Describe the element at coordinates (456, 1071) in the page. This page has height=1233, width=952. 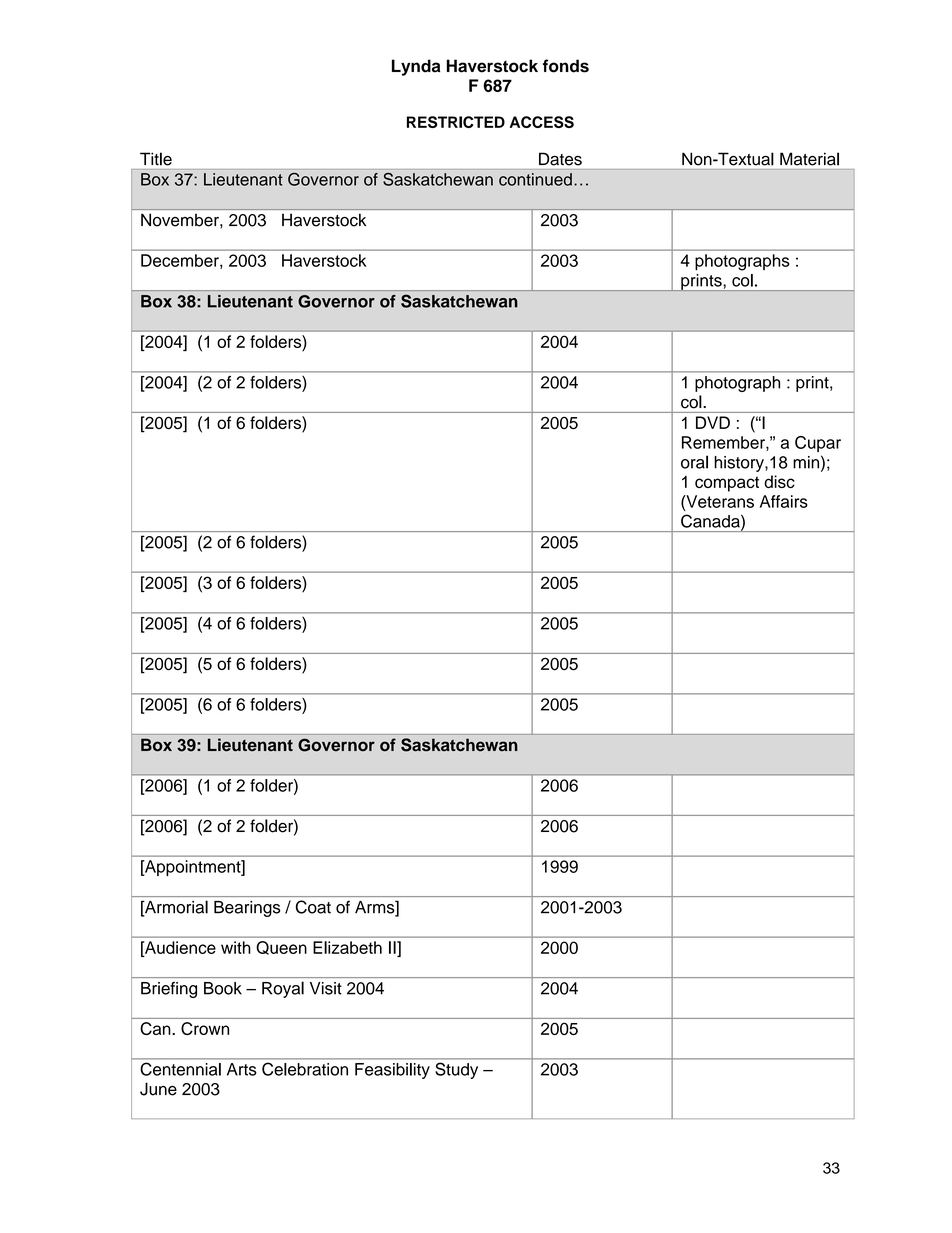
I see `Study` at that location.
